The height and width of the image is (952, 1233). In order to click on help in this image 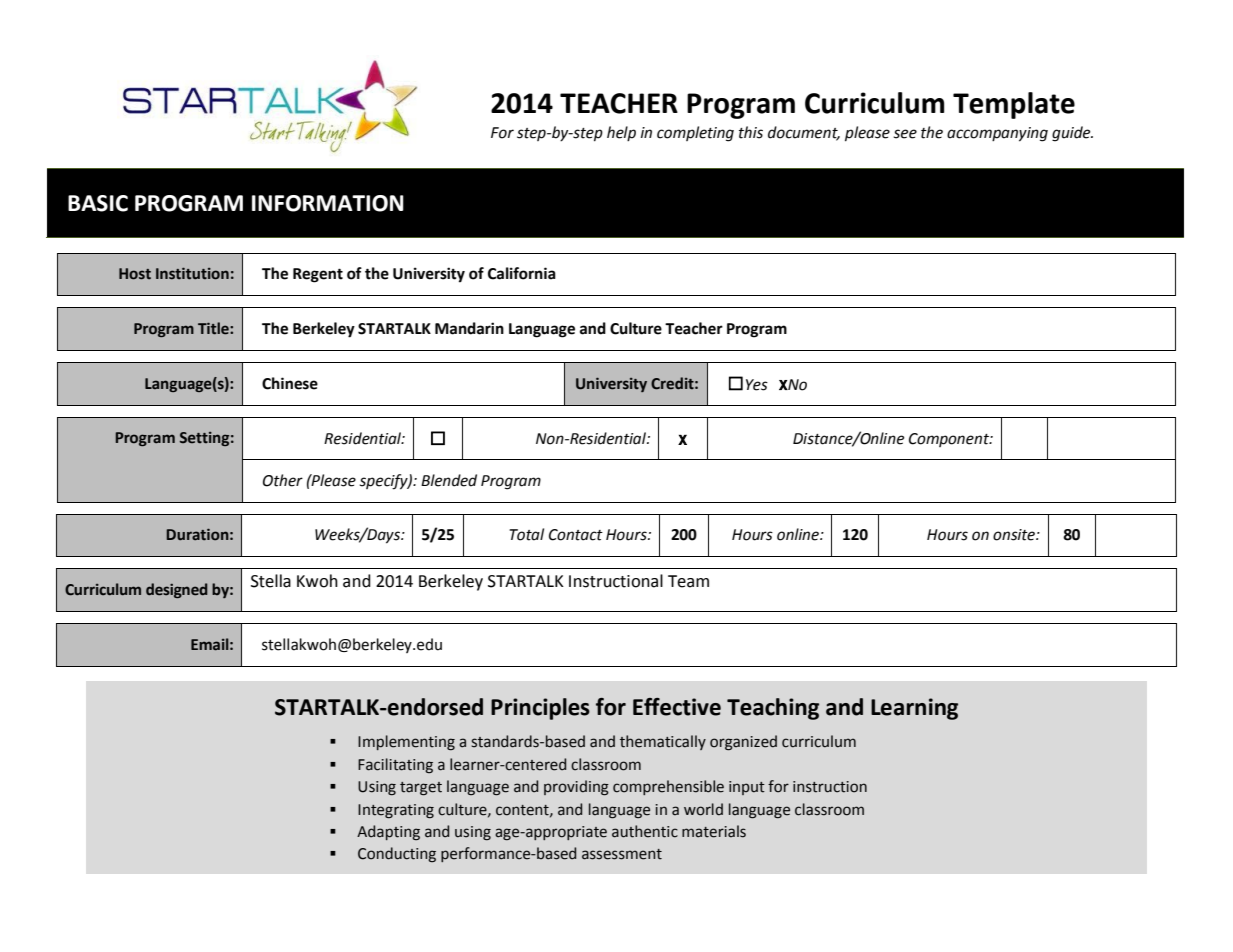, I will do `click(621, 133)`.
